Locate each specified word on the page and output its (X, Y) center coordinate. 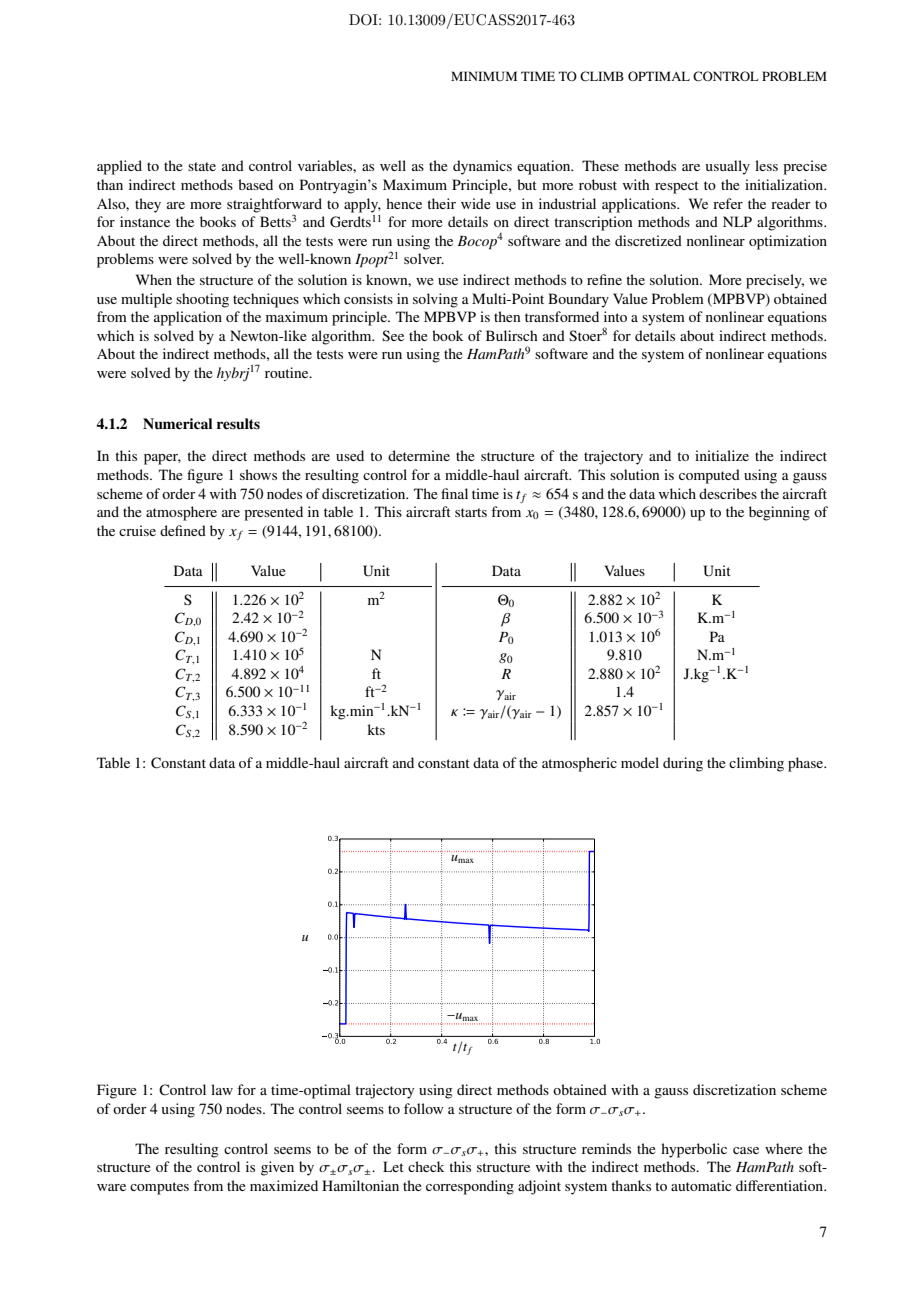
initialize (722, 455)
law (222, 1089)
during (683, 764)
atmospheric (579, 764)
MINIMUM (484, 76)
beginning (779, 513)
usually (728, 167)
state (202, 166)
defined (183, 530)
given (277, 1168)
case (746, 1150)
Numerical (177, 424)
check (426, 1166)
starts (471, 512)
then (507, 316)
